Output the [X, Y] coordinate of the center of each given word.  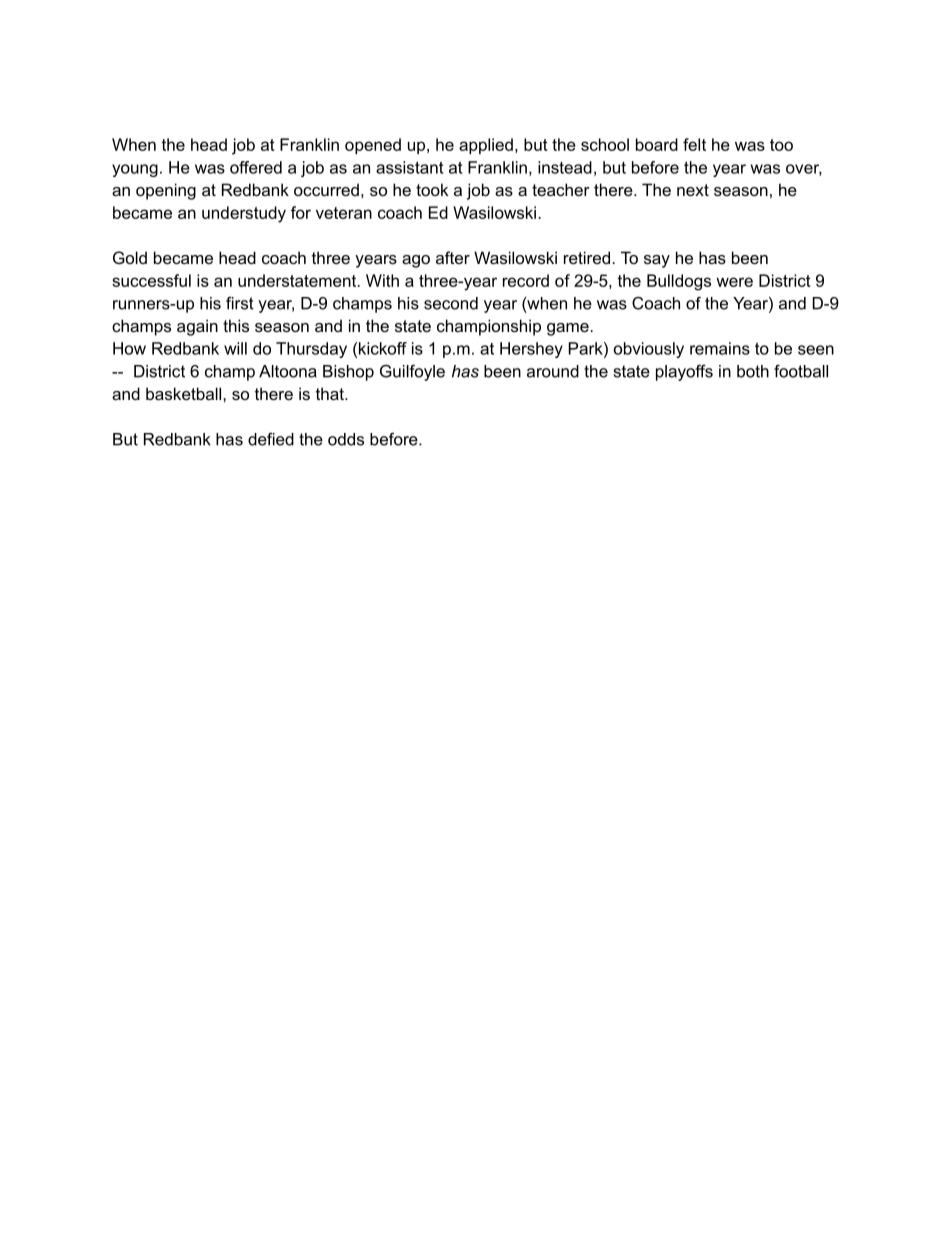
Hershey [531, 350]
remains [720, 348]
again [197, 327]
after [453, 257]
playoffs [684, 373]
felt [694, 144]
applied [486, 146]
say [657, 261]
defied [271, 439]
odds [346, 439]
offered [256, 167]
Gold [130, 257]
